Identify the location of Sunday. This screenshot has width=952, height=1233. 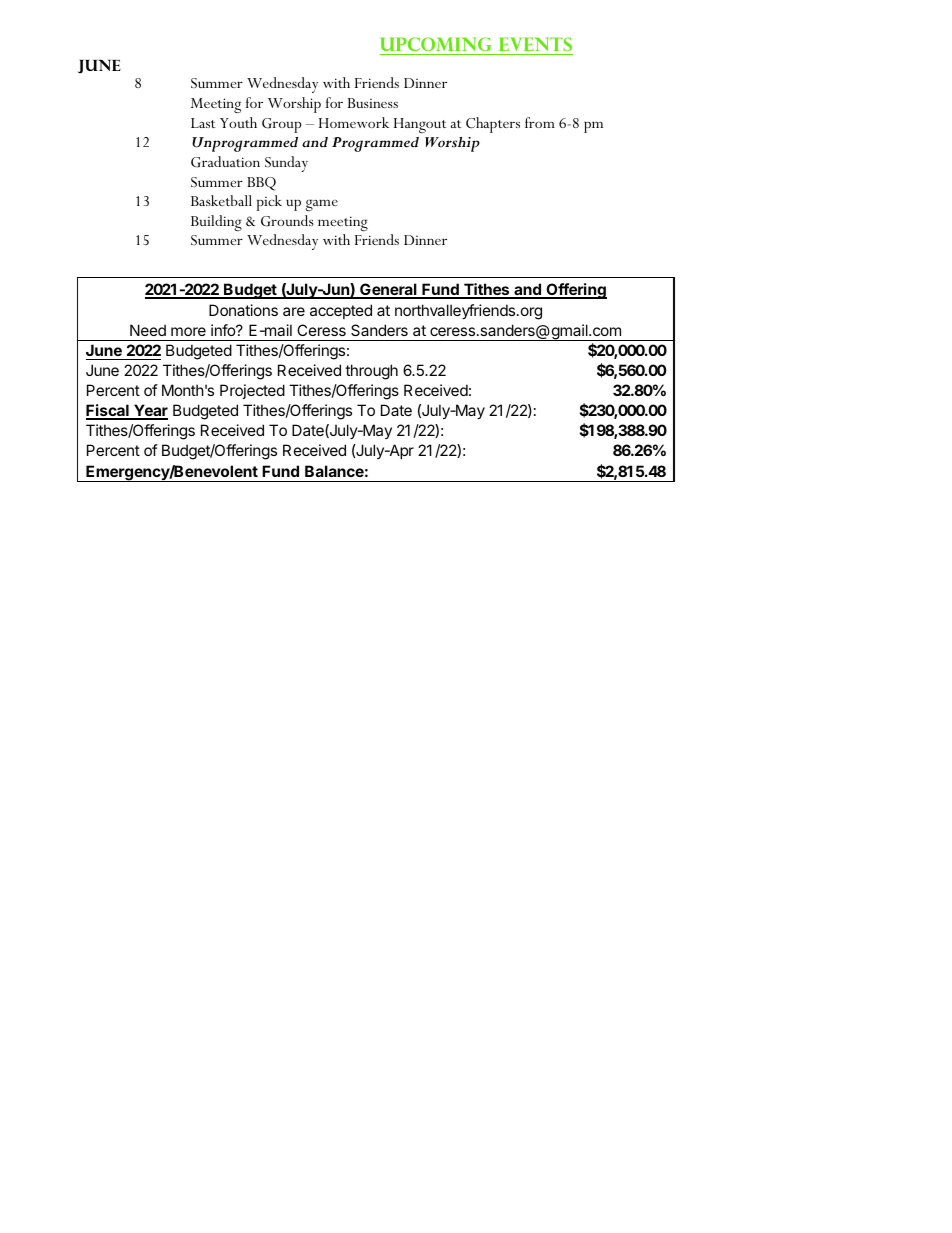
(286, 164).
